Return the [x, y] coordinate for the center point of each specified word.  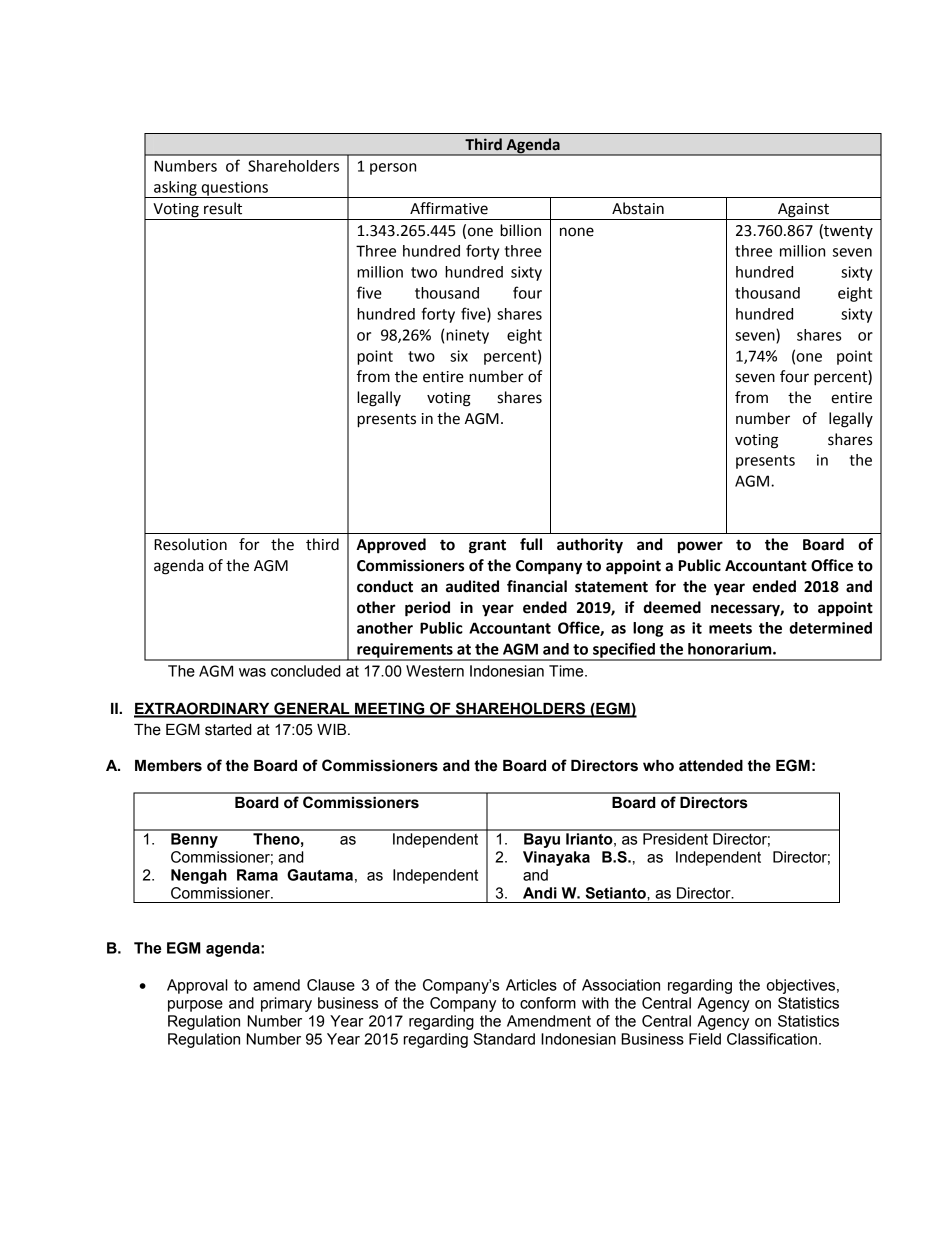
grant [487, 547]
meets [730, 628]
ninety [467, 336]
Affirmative [449, 208]
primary [286, 1004]
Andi [540, 893]
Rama [257, 875]
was [252, 672]
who [658, 766]
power [700, 547]
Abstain [638, 208]
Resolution [190, 544]
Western [435, 671]
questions [234, 189]
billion [520, 230]
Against [803, 211]
